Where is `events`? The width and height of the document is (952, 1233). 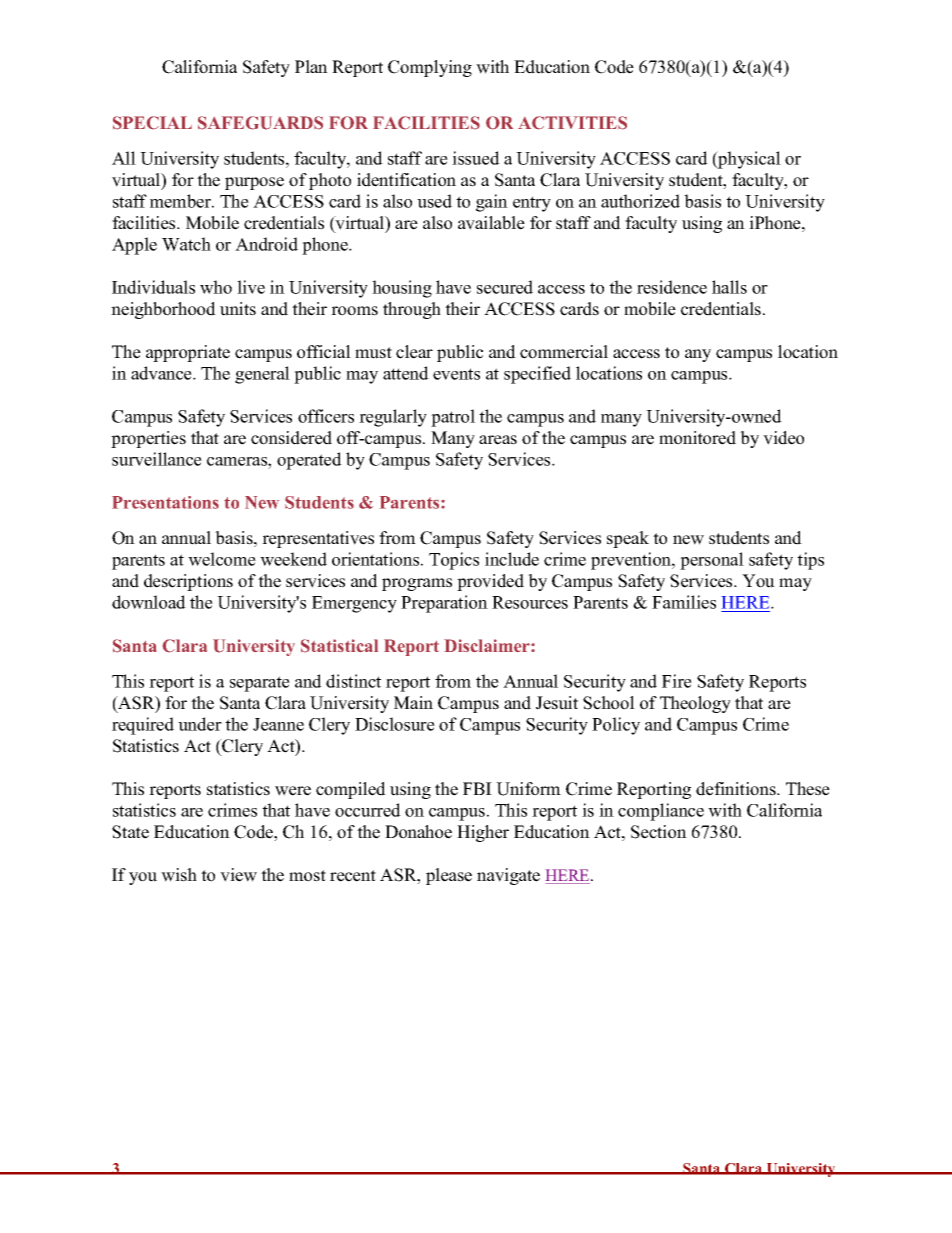 events is located at coordinates (456, 374).
